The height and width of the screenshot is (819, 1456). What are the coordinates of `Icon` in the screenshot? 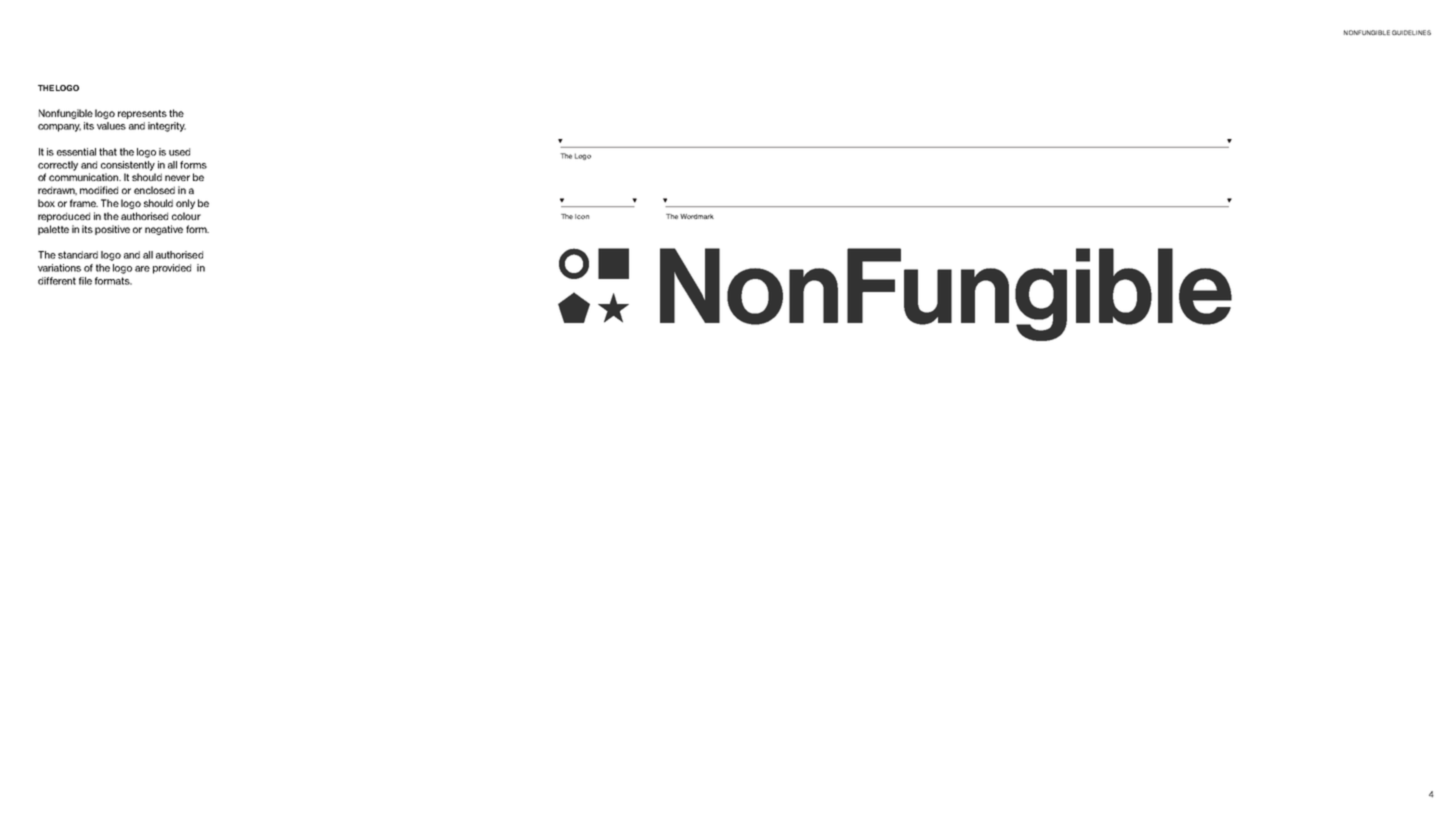 It's located at (582, 216).
